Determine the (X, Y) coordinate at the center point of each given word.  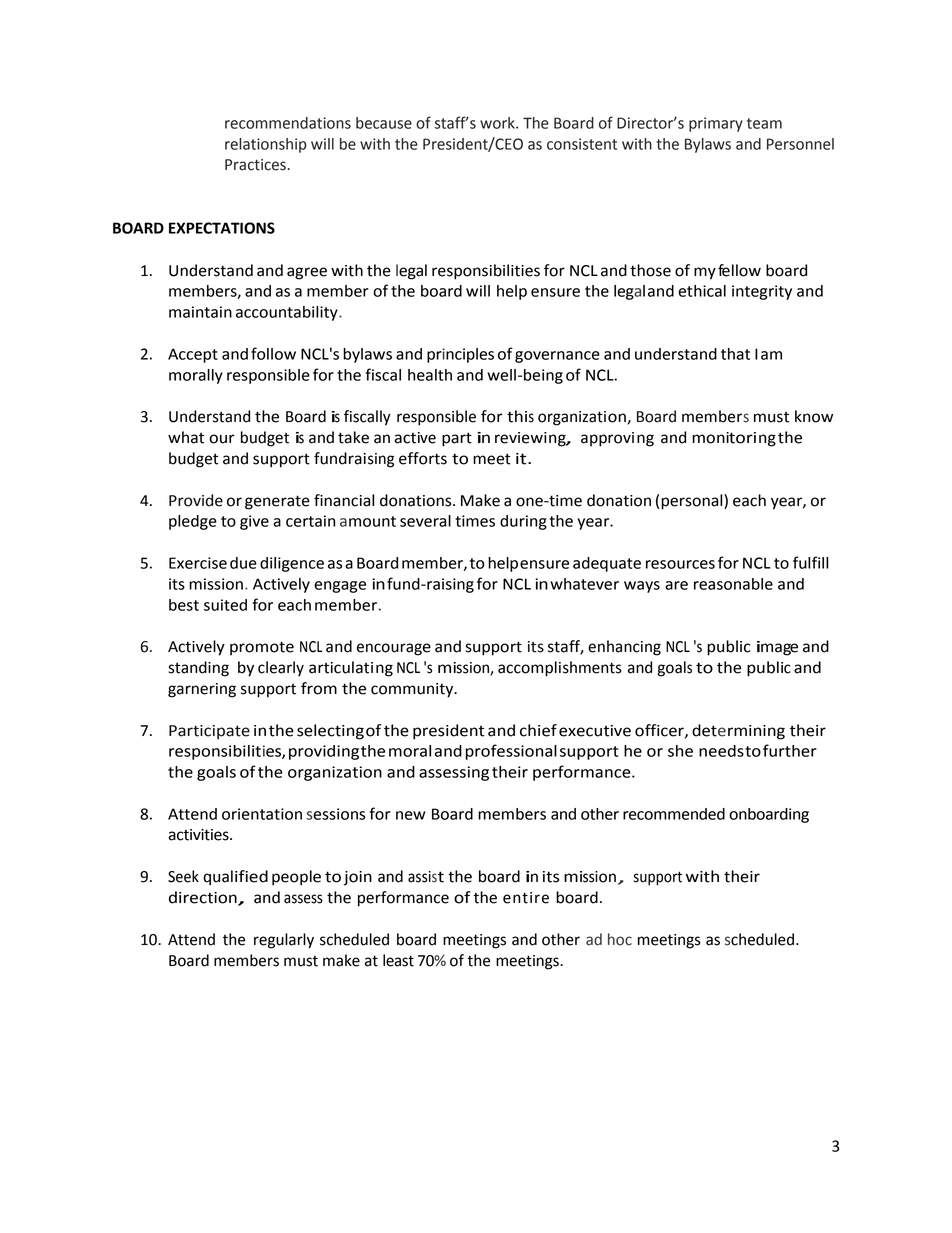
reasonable (733, 584)
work (498, 123)
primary (716, 124)
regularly (284, 941)
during (523, 522)
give (254, 522)
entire (526, 898)
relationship (266, 145)
